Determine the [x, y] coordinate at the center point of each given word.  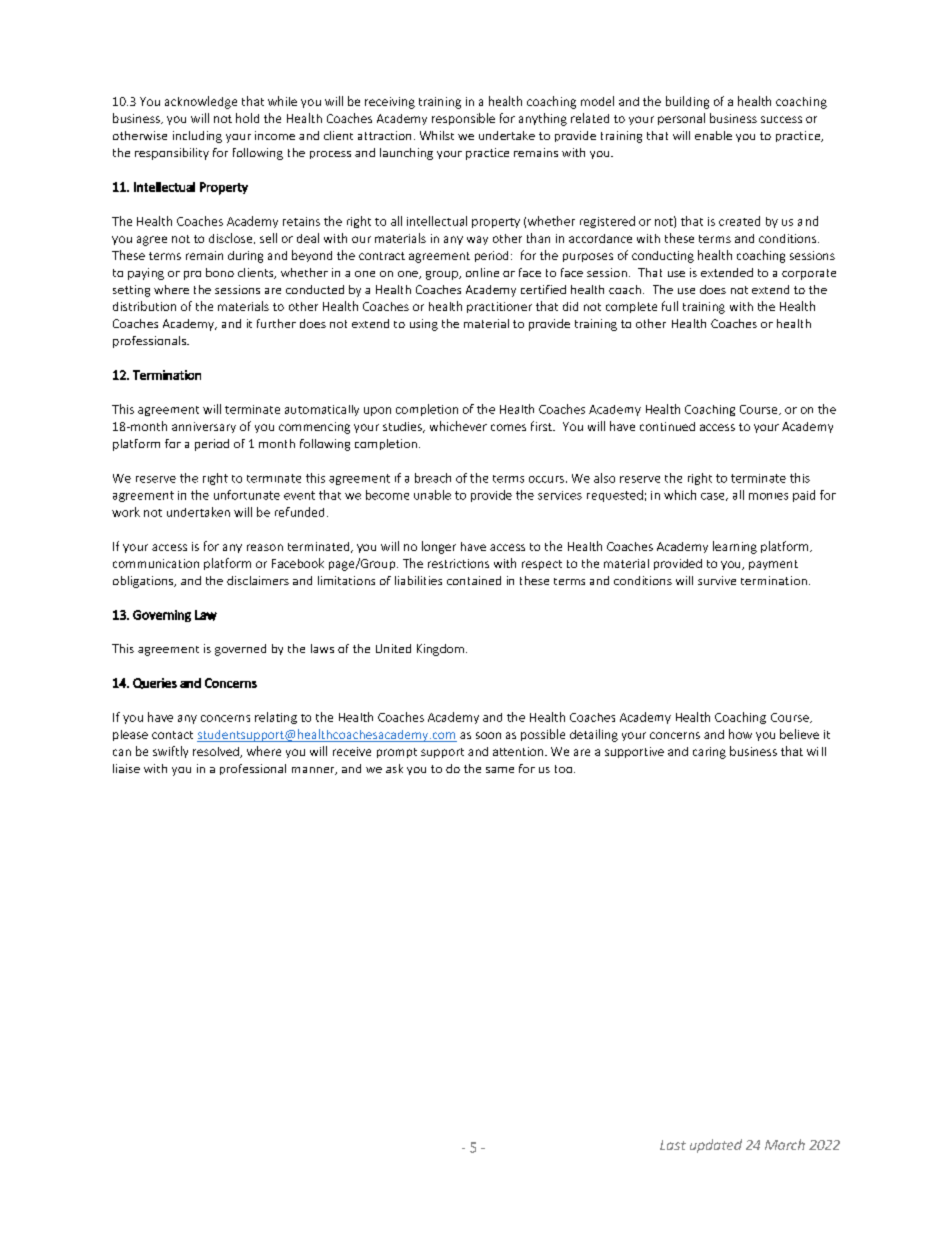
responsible [463, 119]
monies [768, 496]
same [500, 770]
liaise [126, 768]
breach [433, 478]
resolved [217, 752]
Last [673, 1145]
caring [709, 753]
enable [713, 135]
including [197, 137]
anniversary [204, 427]
